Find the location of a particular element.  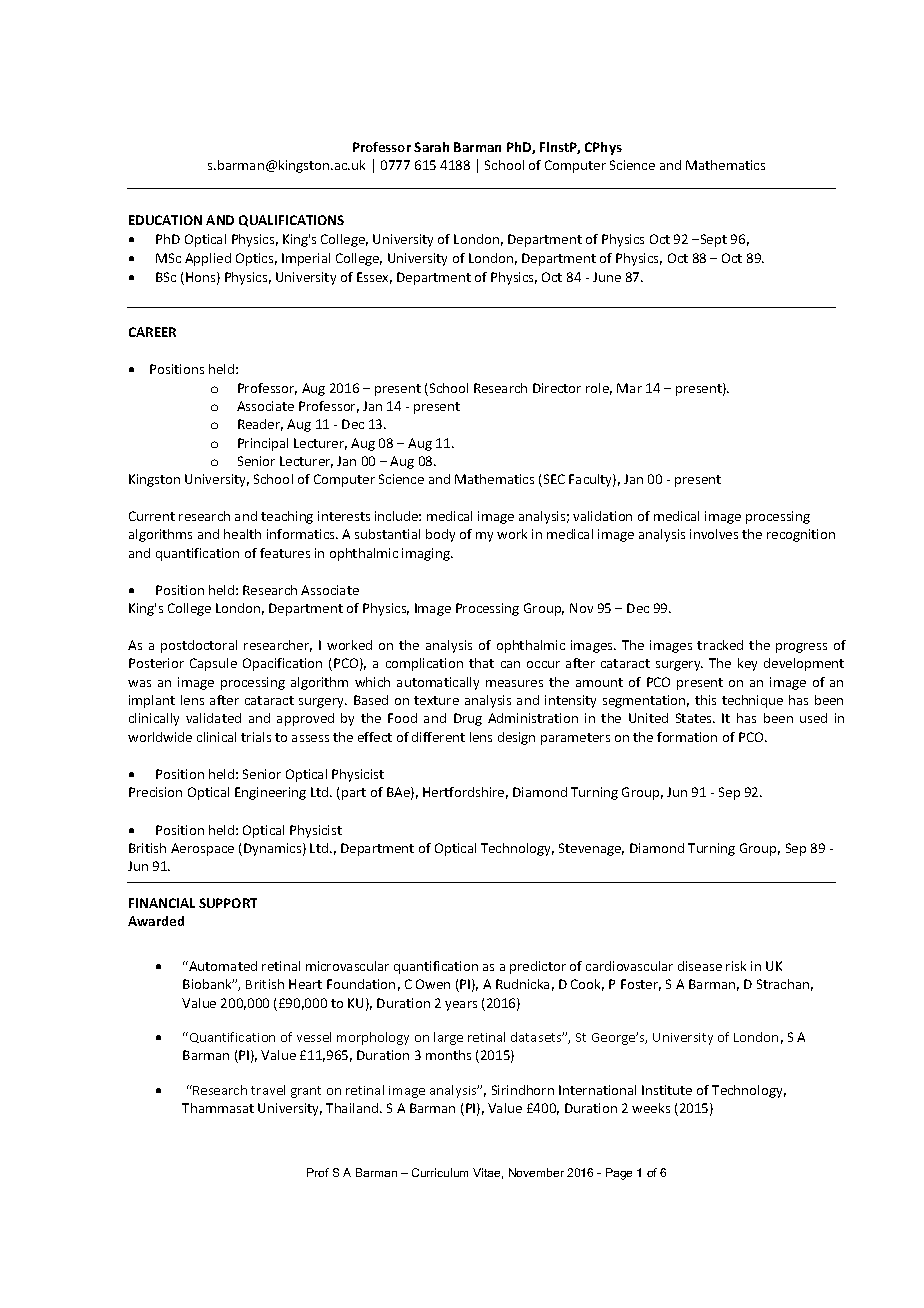

Curriculum is located at coordinates (440, 1172).
